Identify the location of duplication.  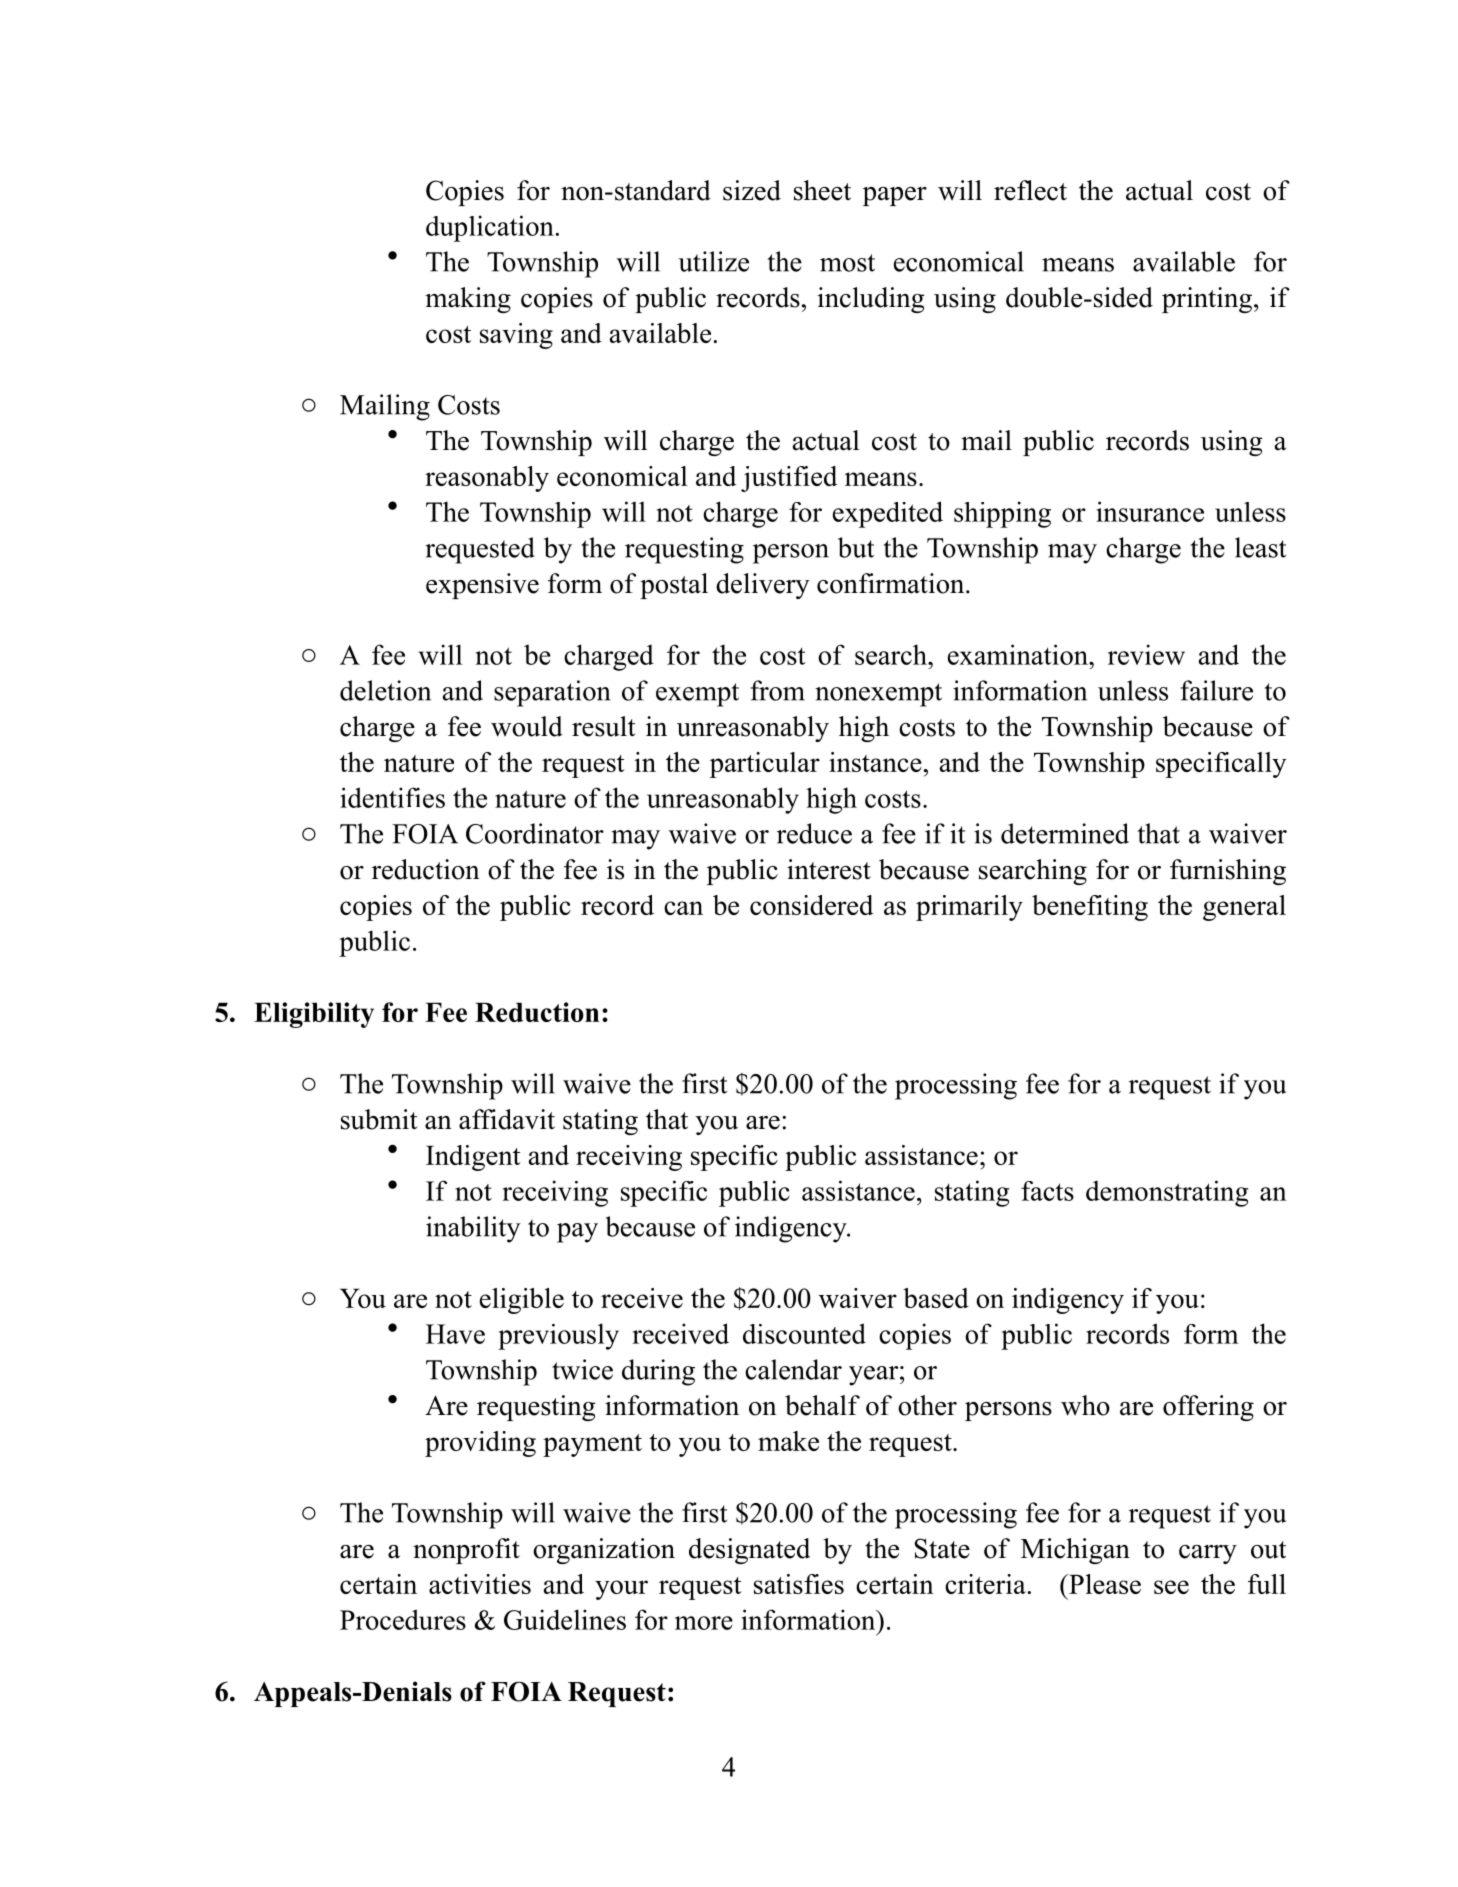
(490, 228).
